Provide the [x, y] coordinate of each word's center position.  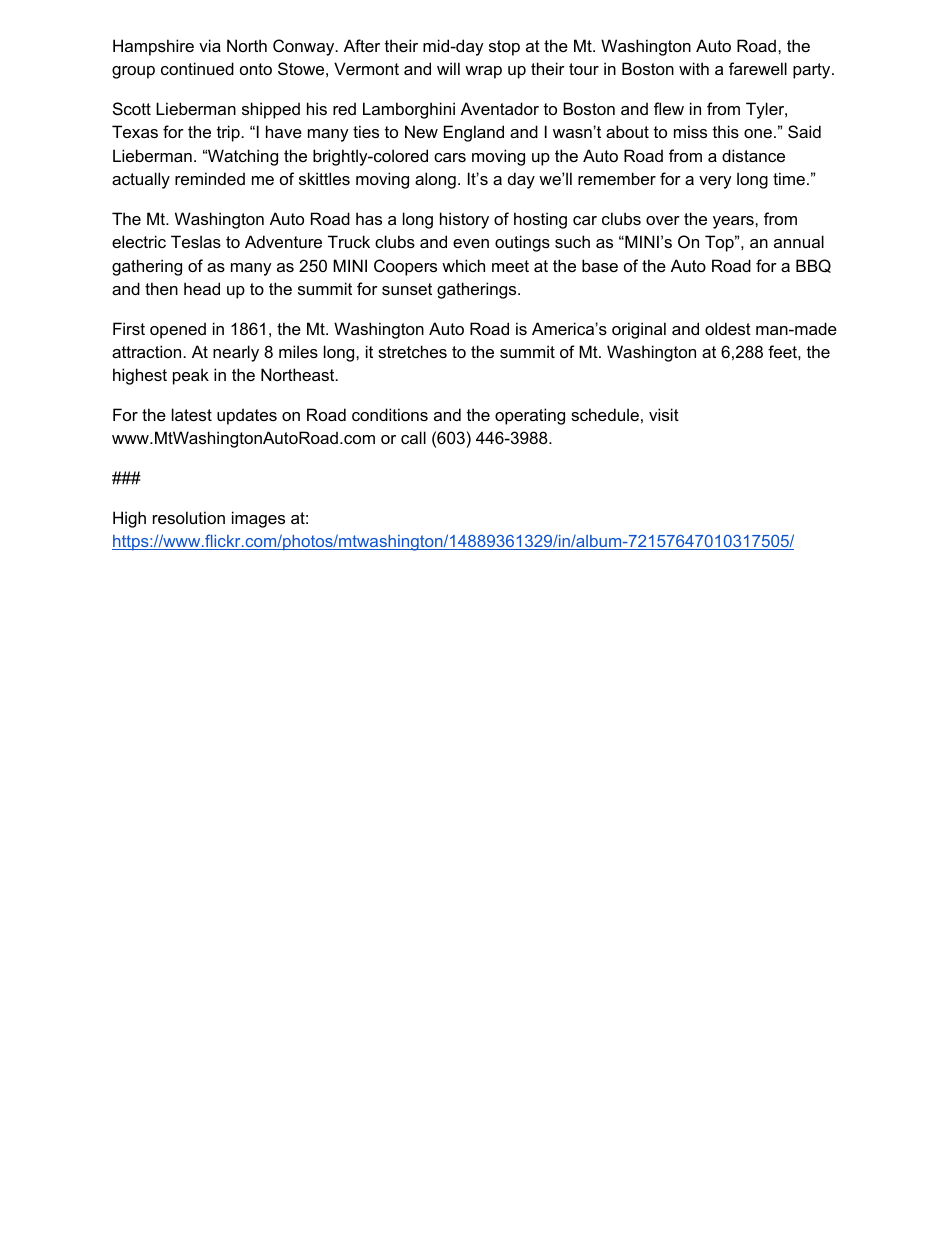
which [463, 265]
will [448, 68]
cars [450, 157]
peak [191, 376]
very [715, 182]
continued [197, 68]
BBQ [813, 266]
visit [664, 414]
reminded [210, 178]
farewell [758, 68]
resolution [189, 517]
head [202, 288]
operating [530, 416]
